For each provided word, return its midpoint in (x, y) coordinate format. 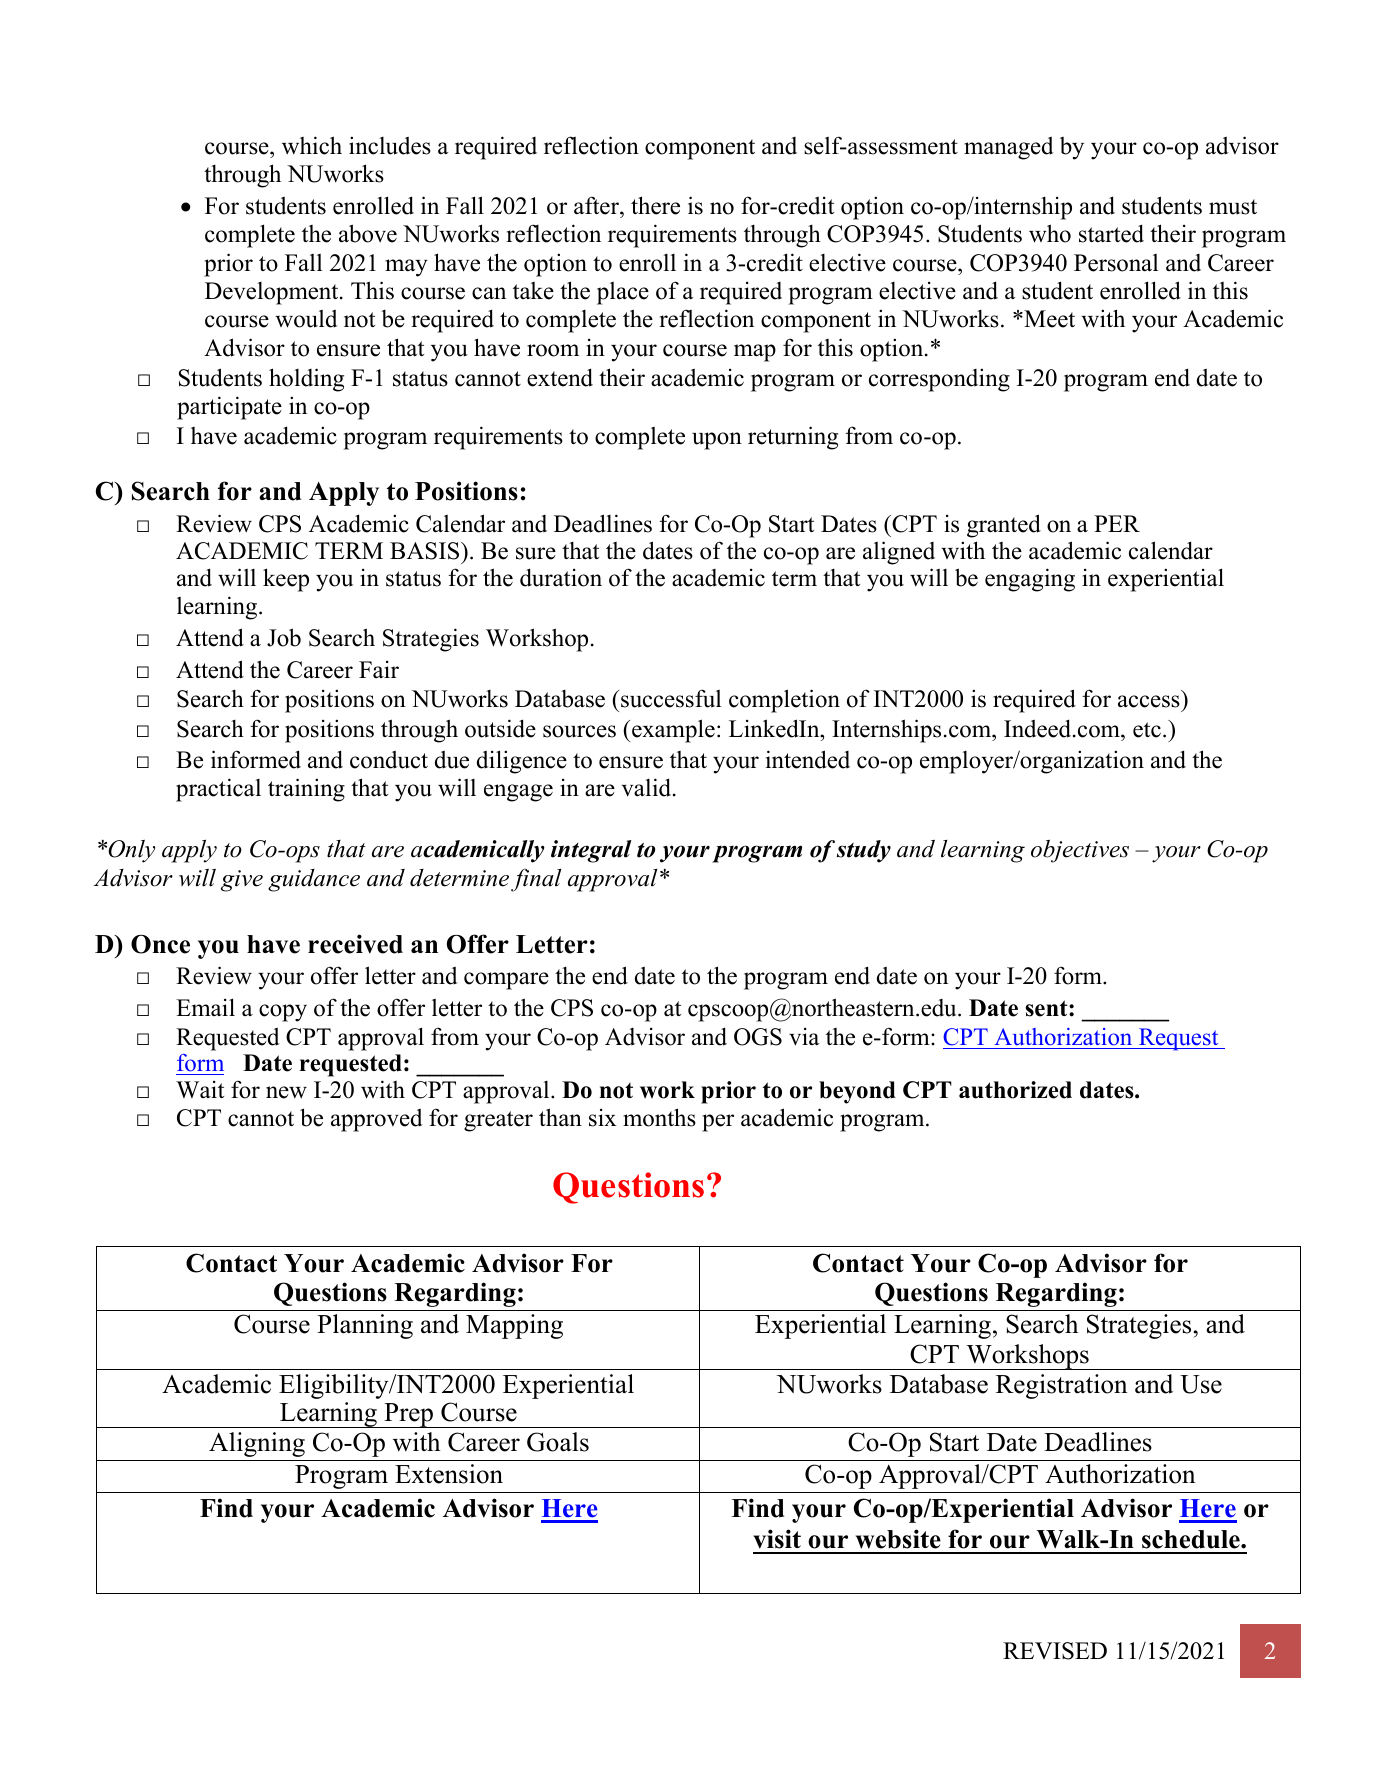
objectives (1080, 851)
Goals (558, 1442)
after (597, 205)
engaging (1030, 580)
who (1050, 233)
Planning (365, 1326)
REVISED (1055, 1651)
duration (561, 577)
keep (286, 580)
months (659, 1117)
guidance (314, 880)
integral (591, 851)
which (312, 145)
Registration (1062, 1386)
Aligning (257, 1444)
